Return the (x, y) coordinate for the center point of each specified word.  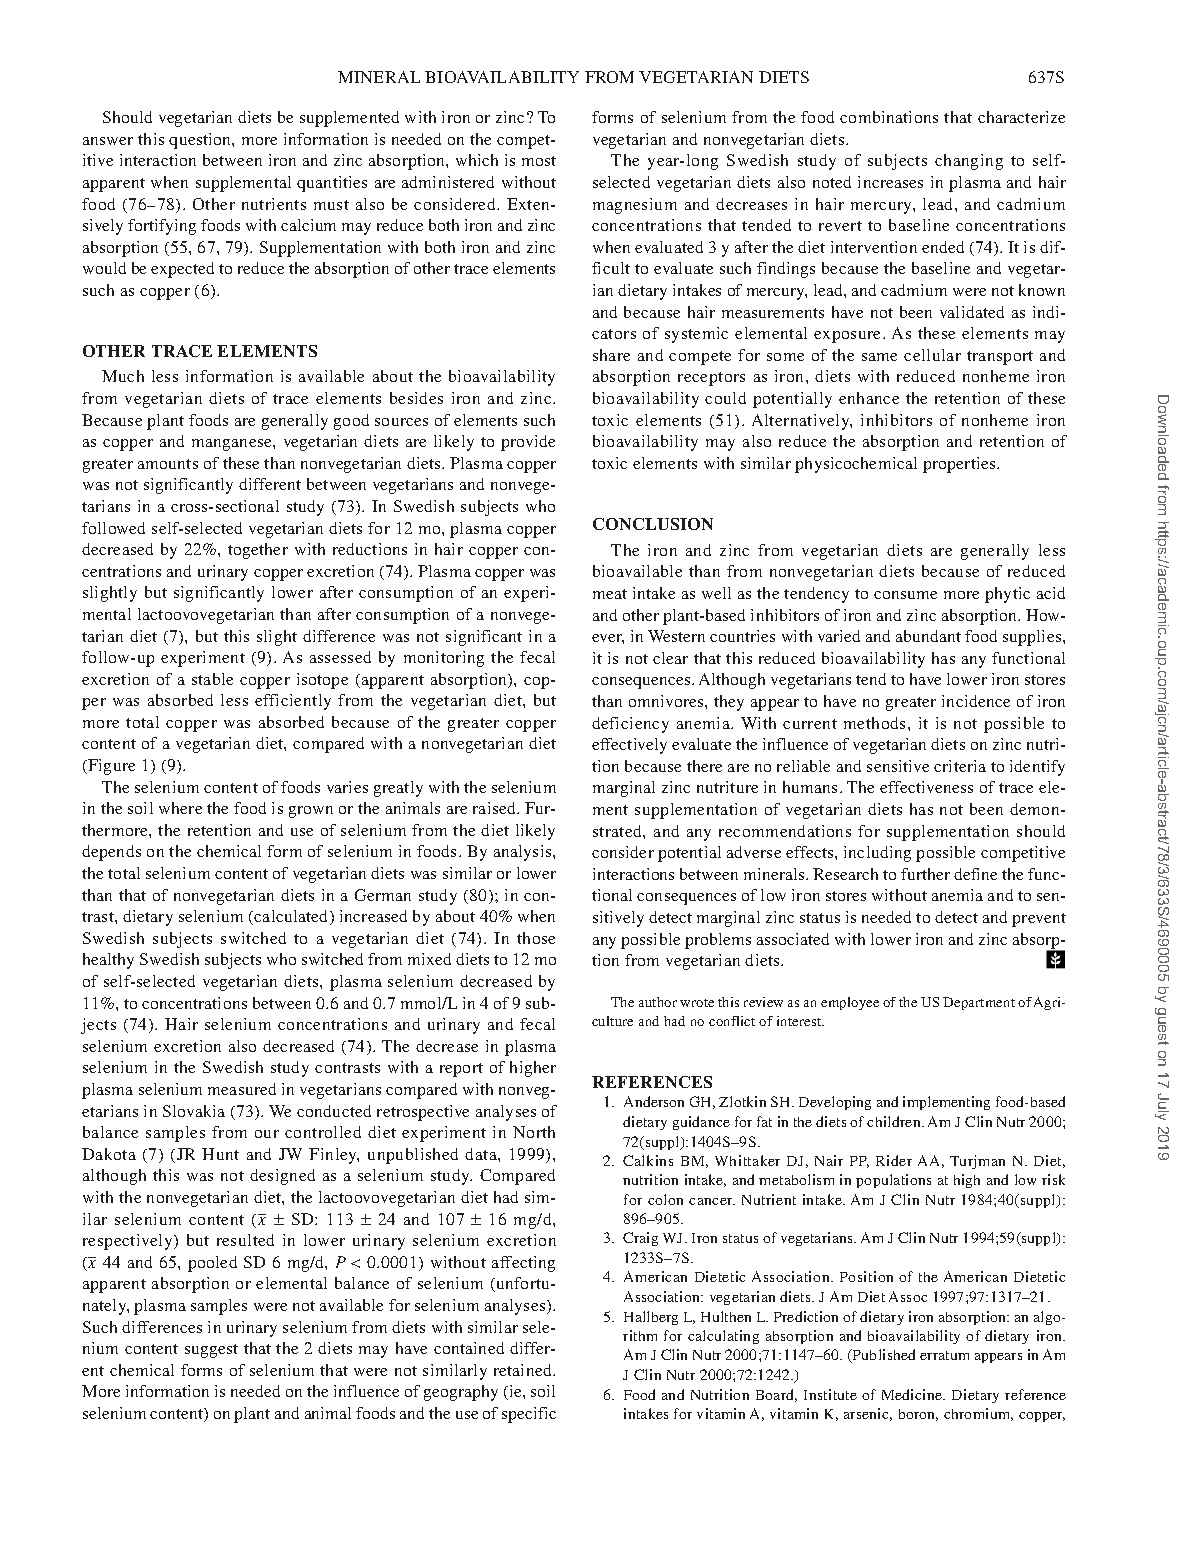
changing (969, 162)
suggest (211, 1351)
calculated (292, 917)
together (258, 551)
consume (905, 595)
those (536, 938)
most (539, 161)
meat (610, 594)
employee (850, 1003)
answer (108, 141)
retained (524, 1370)
